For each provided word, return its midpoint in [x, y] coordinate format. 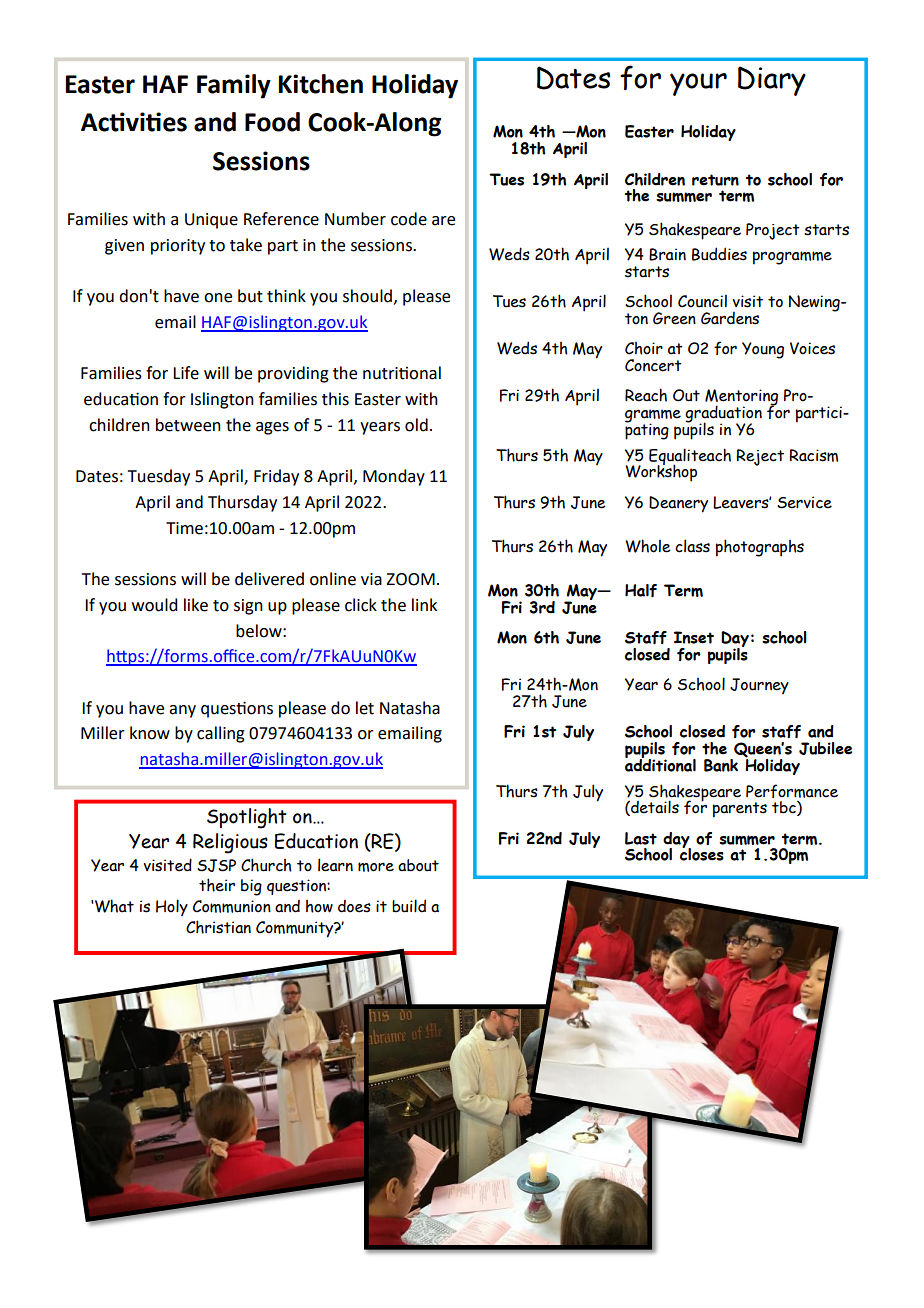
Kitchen [320, 84]
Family [234, 86]
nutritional [402, 373]
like [196, 605]
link [424, 604]
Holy [172, 907]
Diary [772, 81]
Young [763, 350]
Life [186, 373]
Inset [694, 637]
